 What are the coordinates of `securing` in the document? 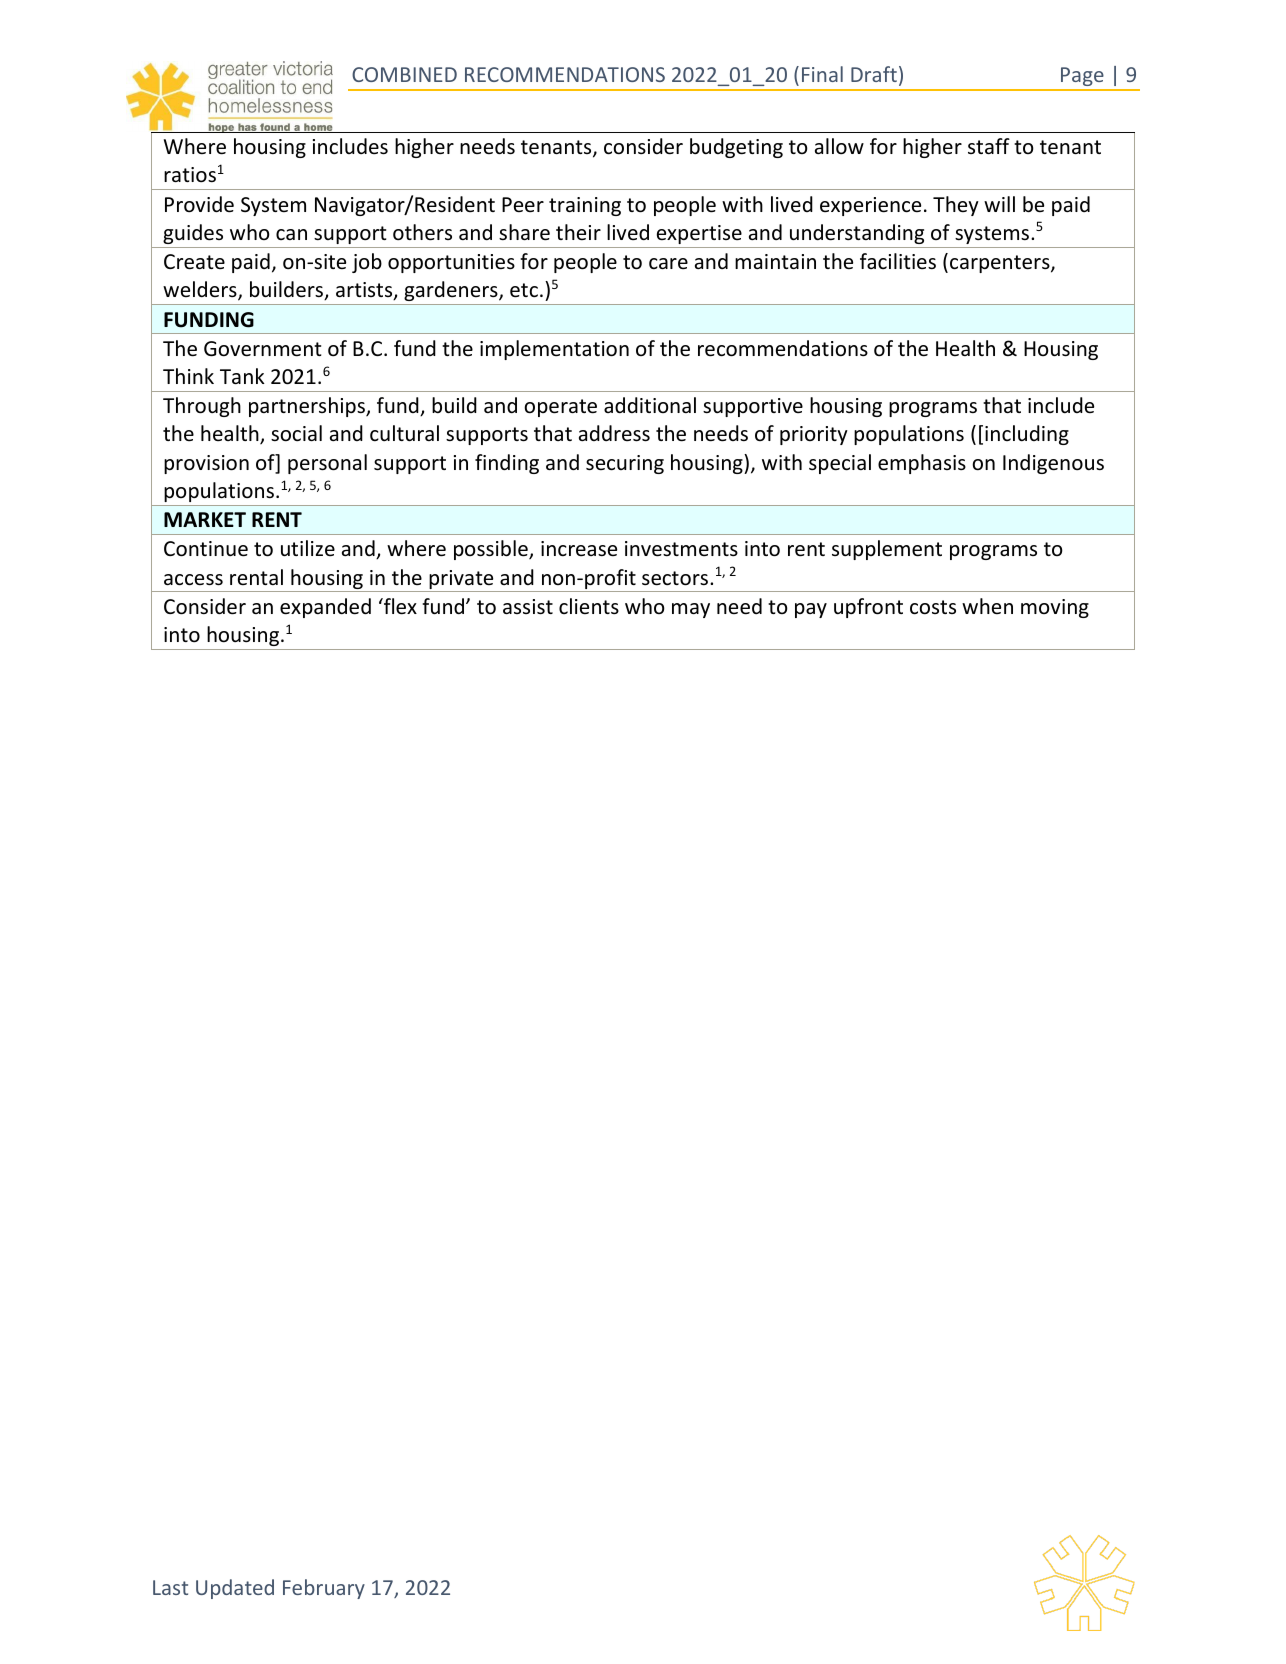 It's located at (625, 464).
